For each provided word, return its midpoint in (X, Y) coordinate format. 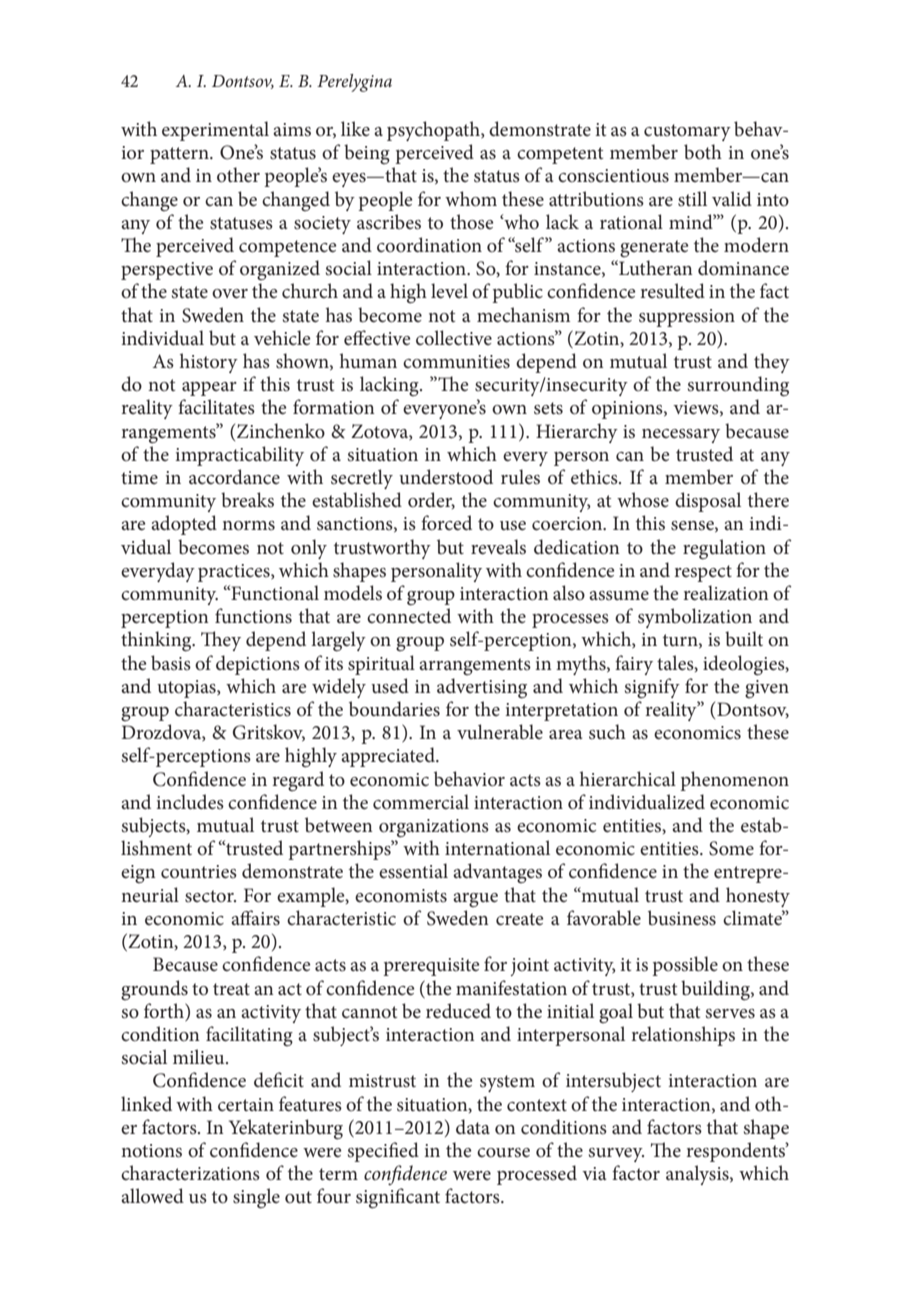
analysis (698, 1175)
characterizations (190, 1173)
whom (471, 199)
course (503, 1153)
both (703, 152)
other (238, 175)
